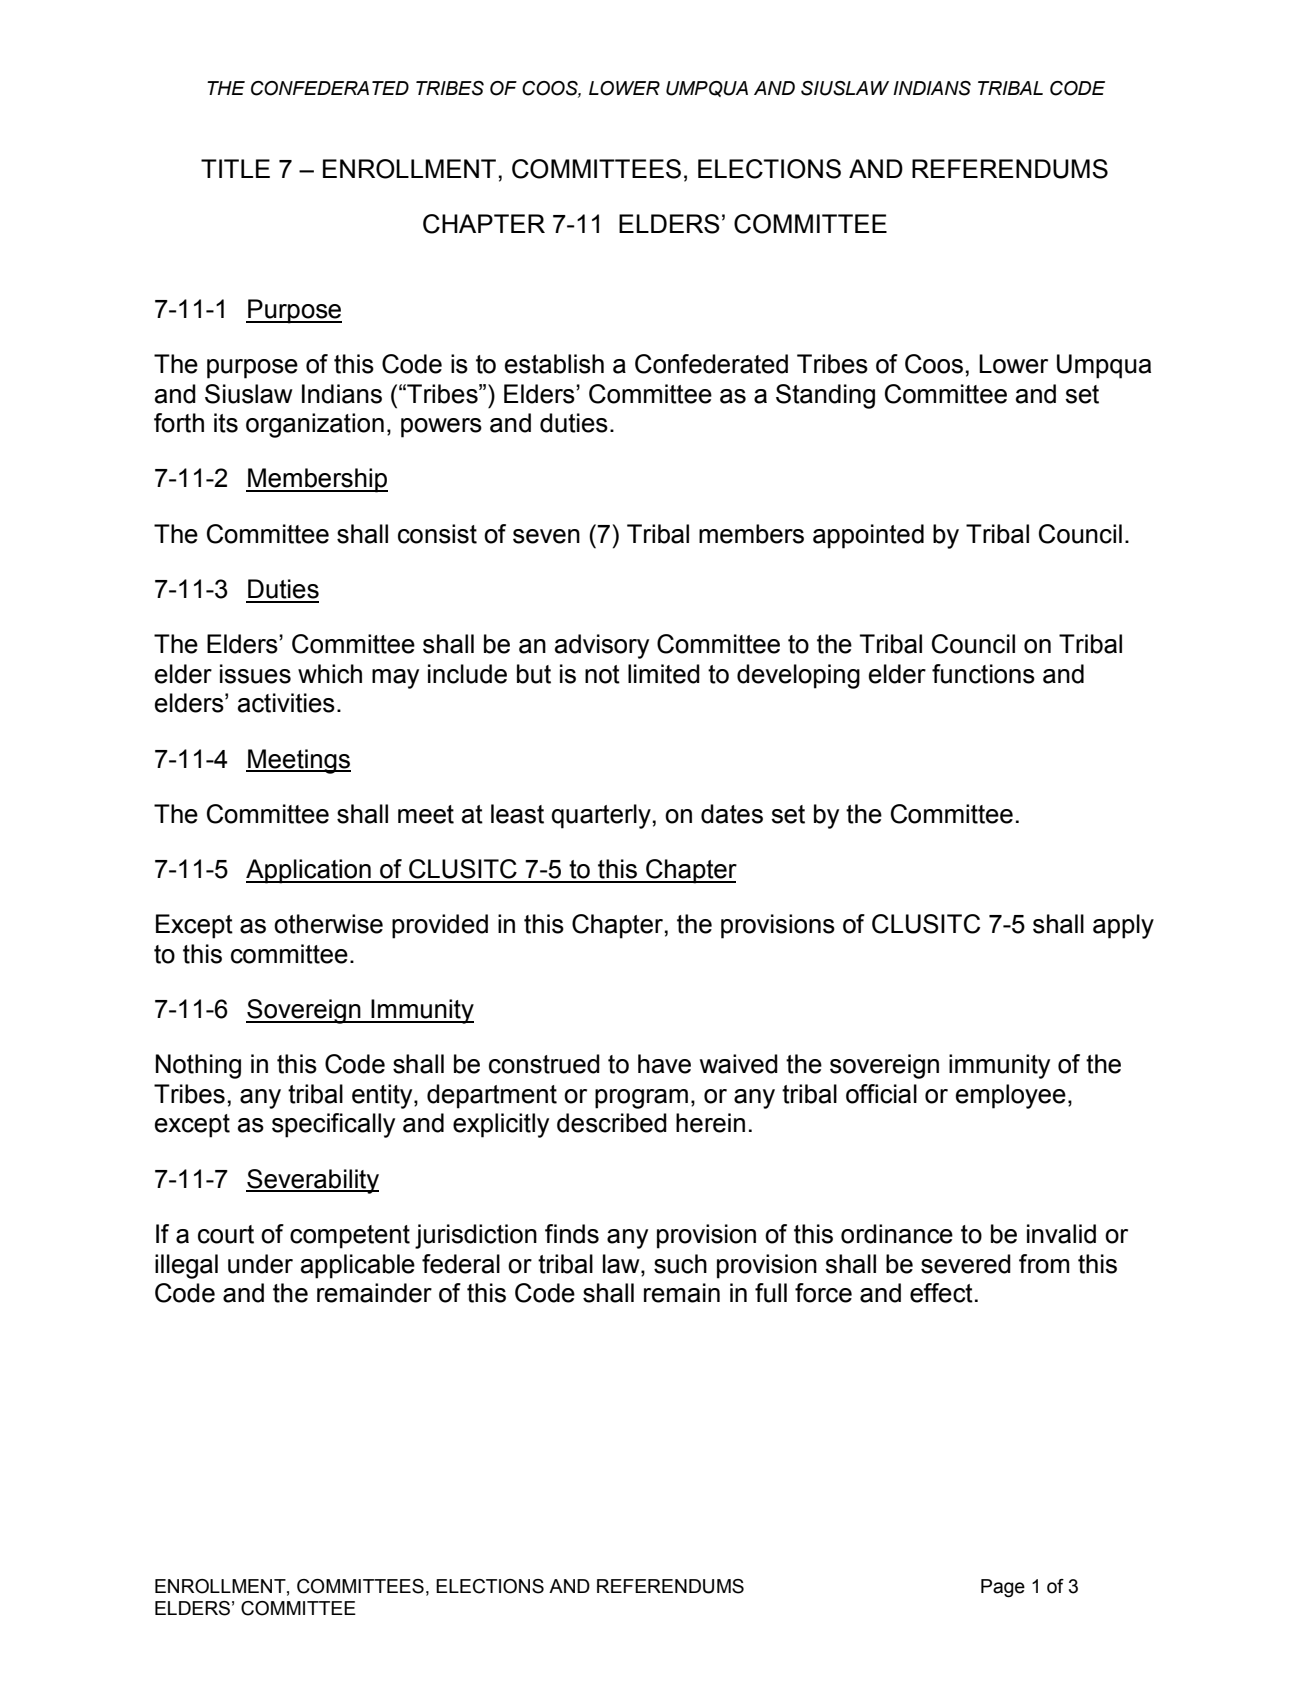 The image size is (1310, 1696). I want to click on applicable, so click(358, 1266).
